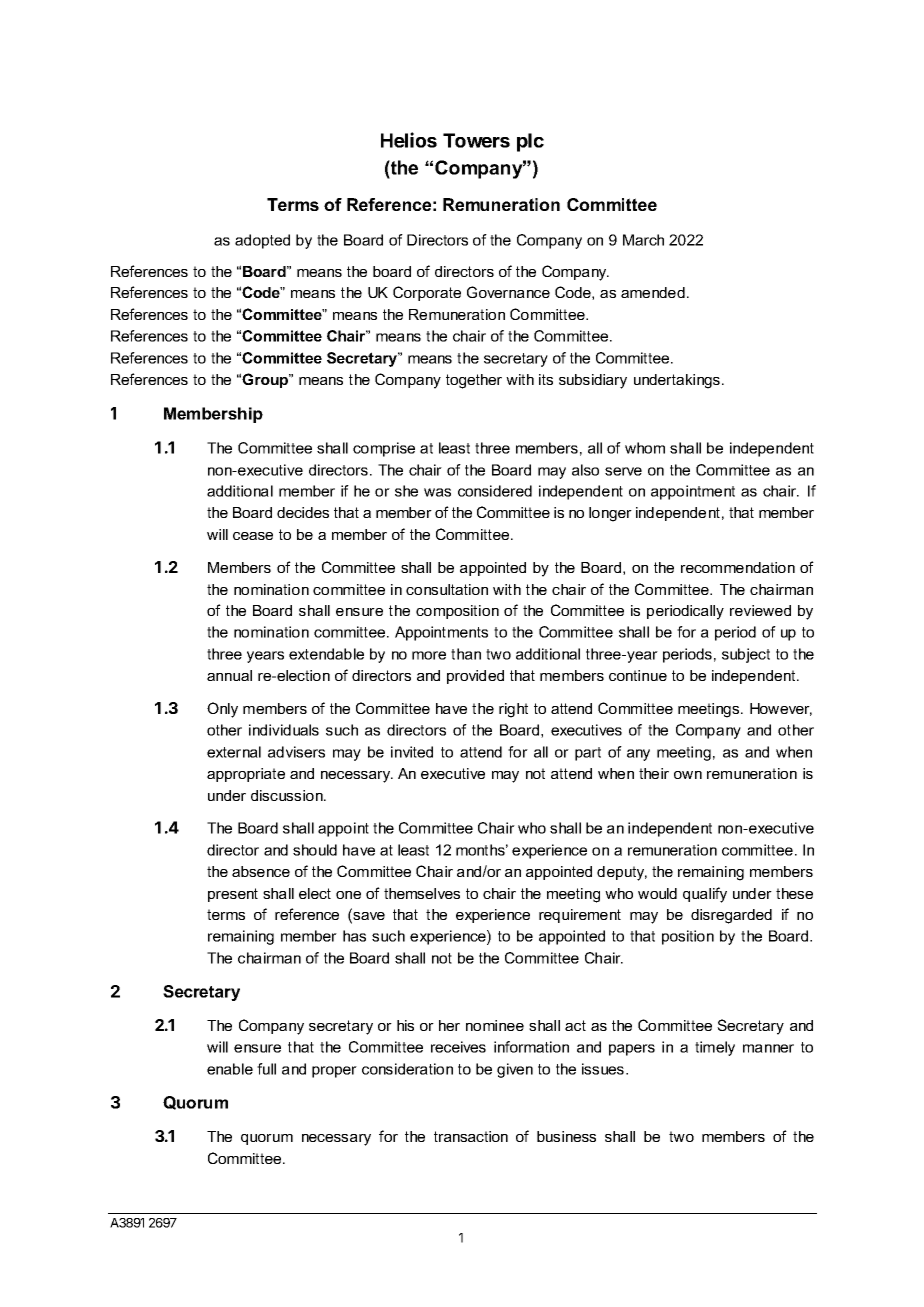 The width and height of the screenshot is (924, 1307). Describe the element at coordinates (266, 1069) in the screenshot. I see `full` at that location.
